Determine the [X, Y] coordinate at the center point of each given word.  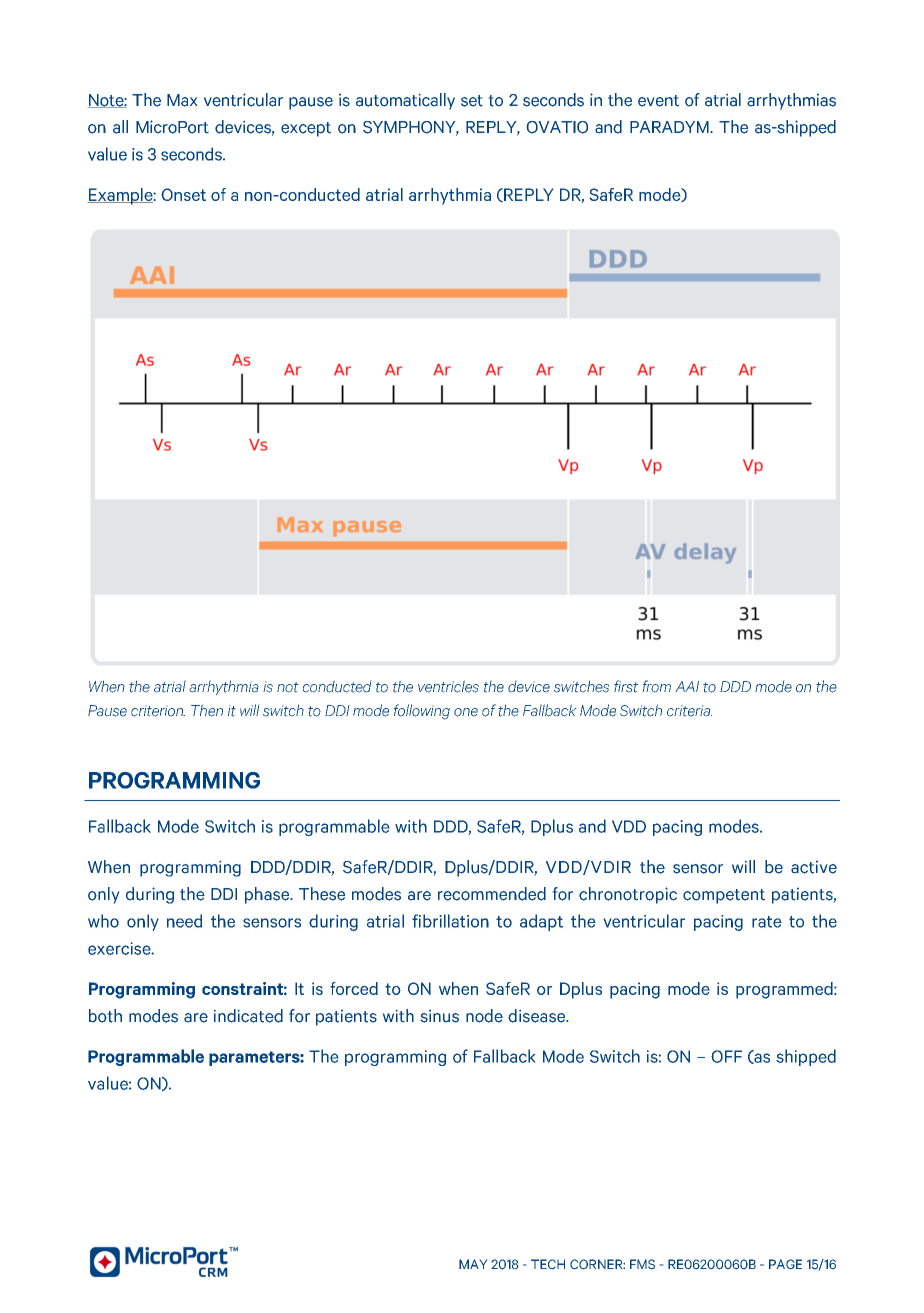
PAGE [785, 1264]
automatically [405, 101]
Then [207, 711]
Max [182, 100]
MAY [473, 1264]
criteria [689, 710]
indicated [248, 1016]
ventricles [448, 687]
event [658, 101]
